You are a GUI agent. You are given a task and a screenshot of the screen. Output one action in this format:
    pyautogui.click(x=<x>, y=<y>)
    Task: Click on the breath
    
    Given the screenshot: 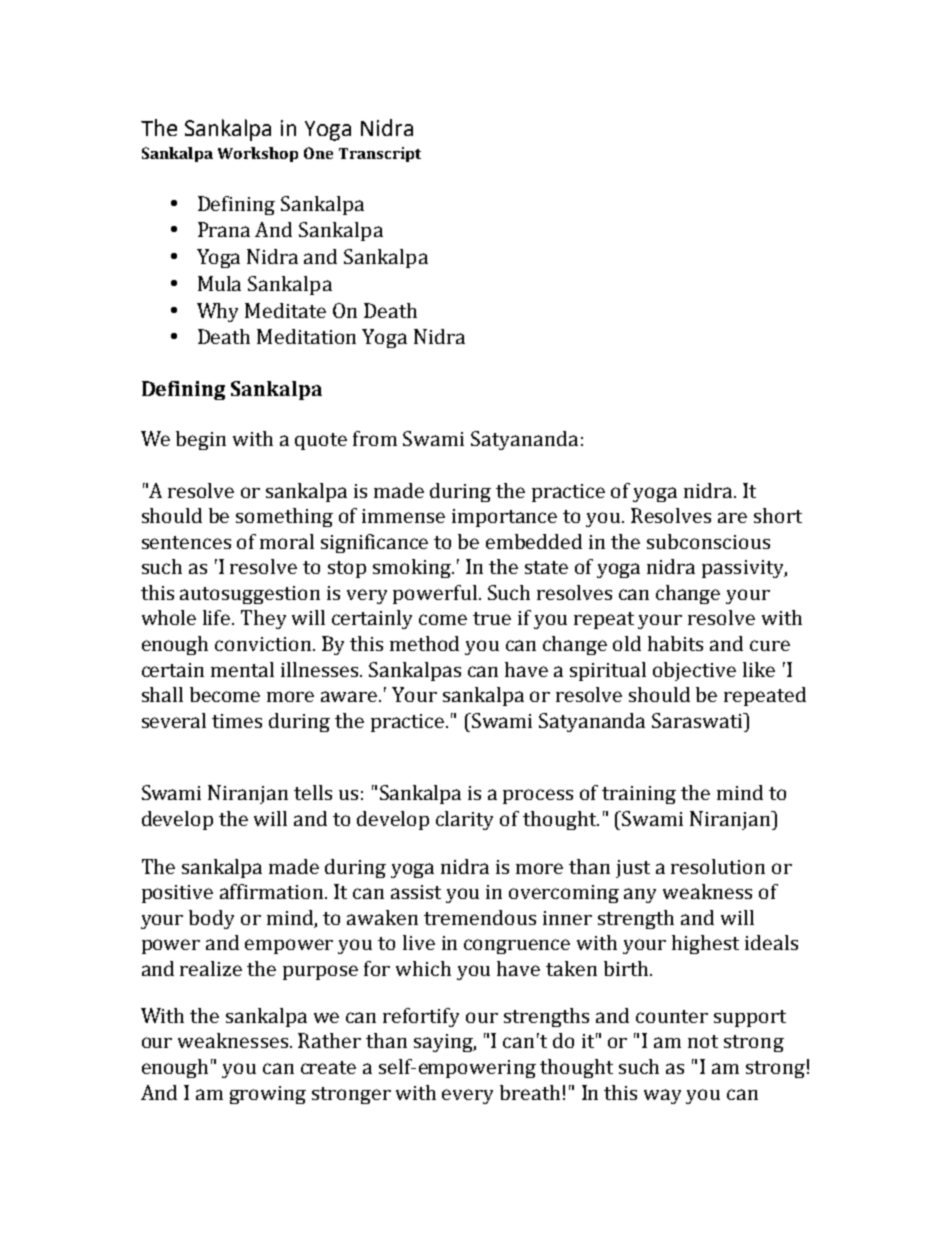 What is the action you would take?
    pyautogui.click(x=530, y=1092)
